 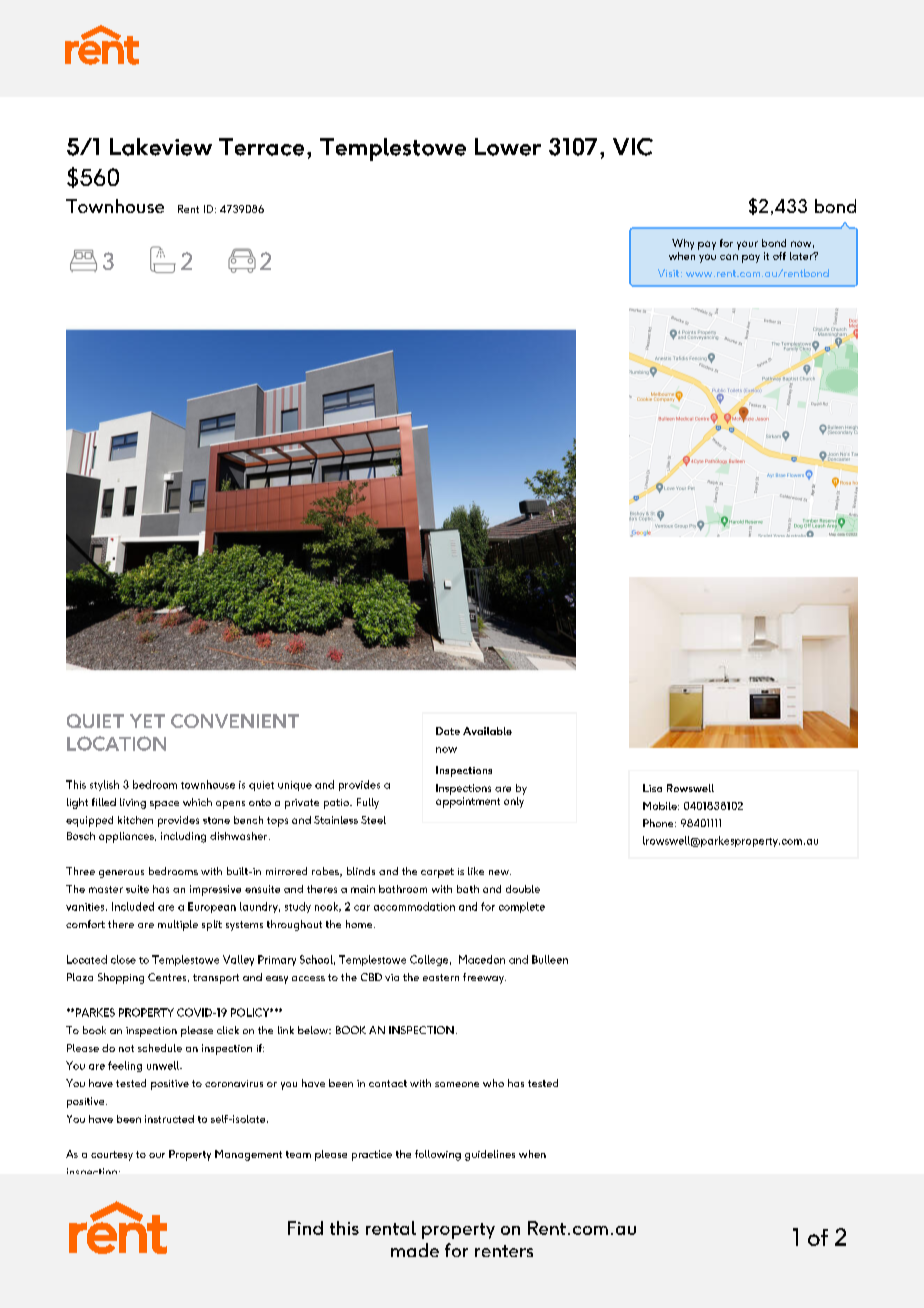 I want to click on Lakeview, so click(x=161, y=147).
